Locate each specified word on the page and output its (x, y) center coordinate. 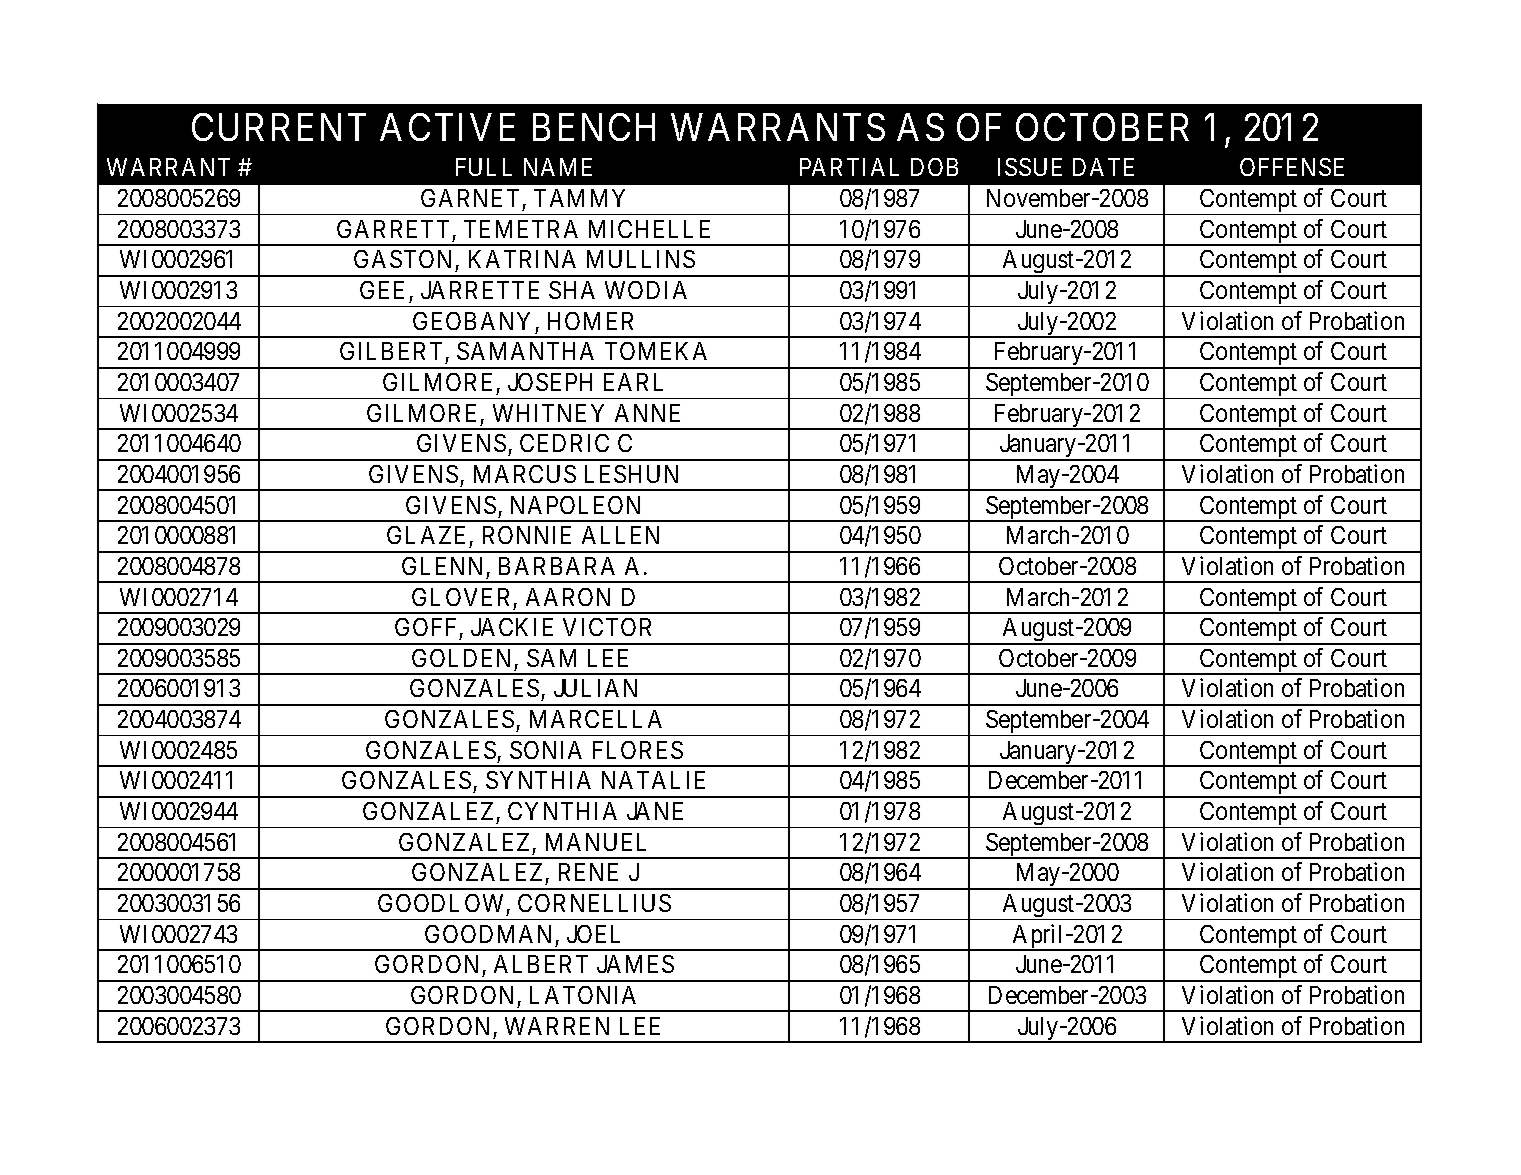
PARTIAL (849, 167)
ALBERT (541, 964)
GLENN (442, 566)
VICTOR (607, 627)
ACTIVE (447, 127)
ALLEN (620, 535)
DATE (1103, 167)
